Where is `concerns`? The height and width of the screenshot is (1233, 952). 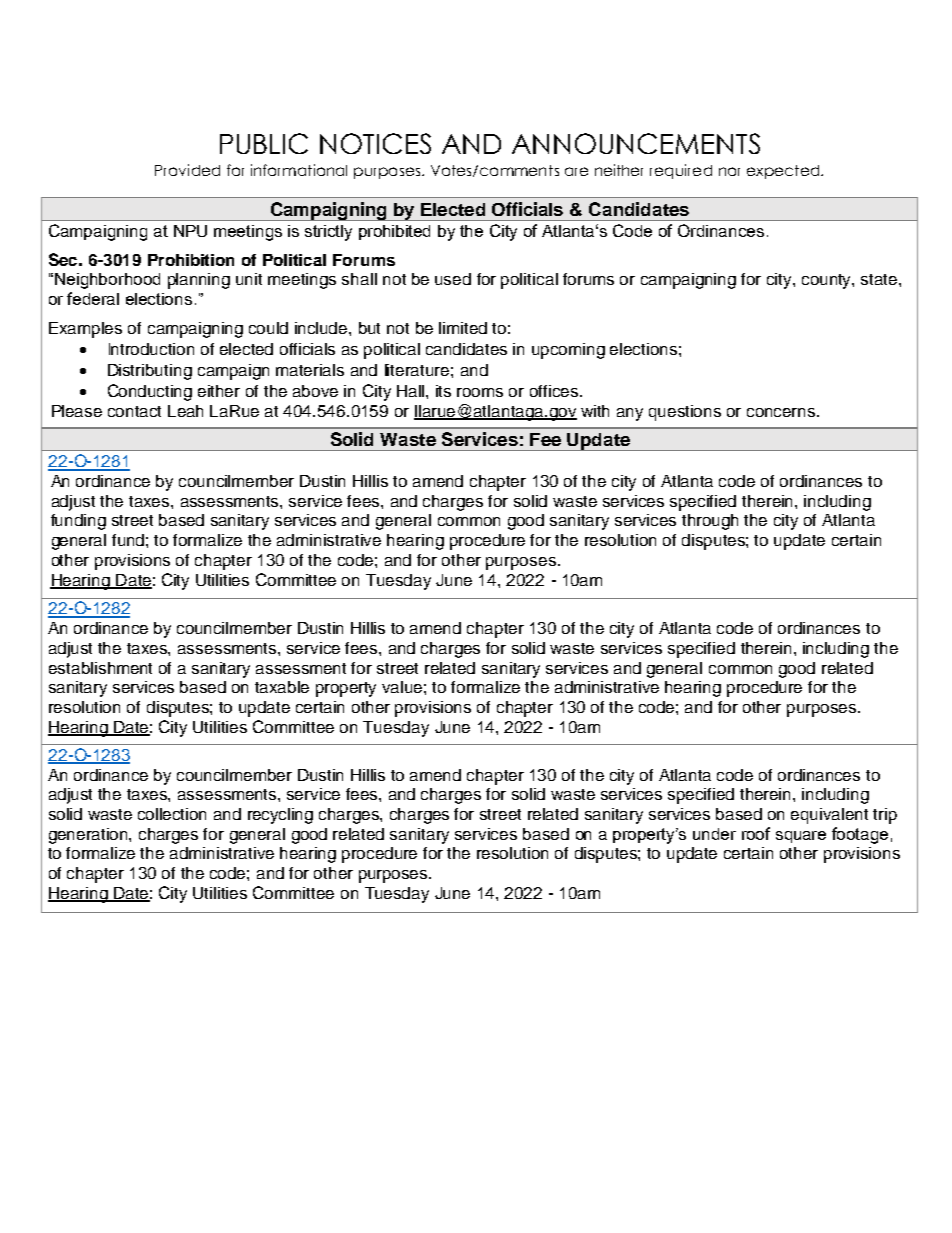
concerns is located at coordinates (782, 412).
